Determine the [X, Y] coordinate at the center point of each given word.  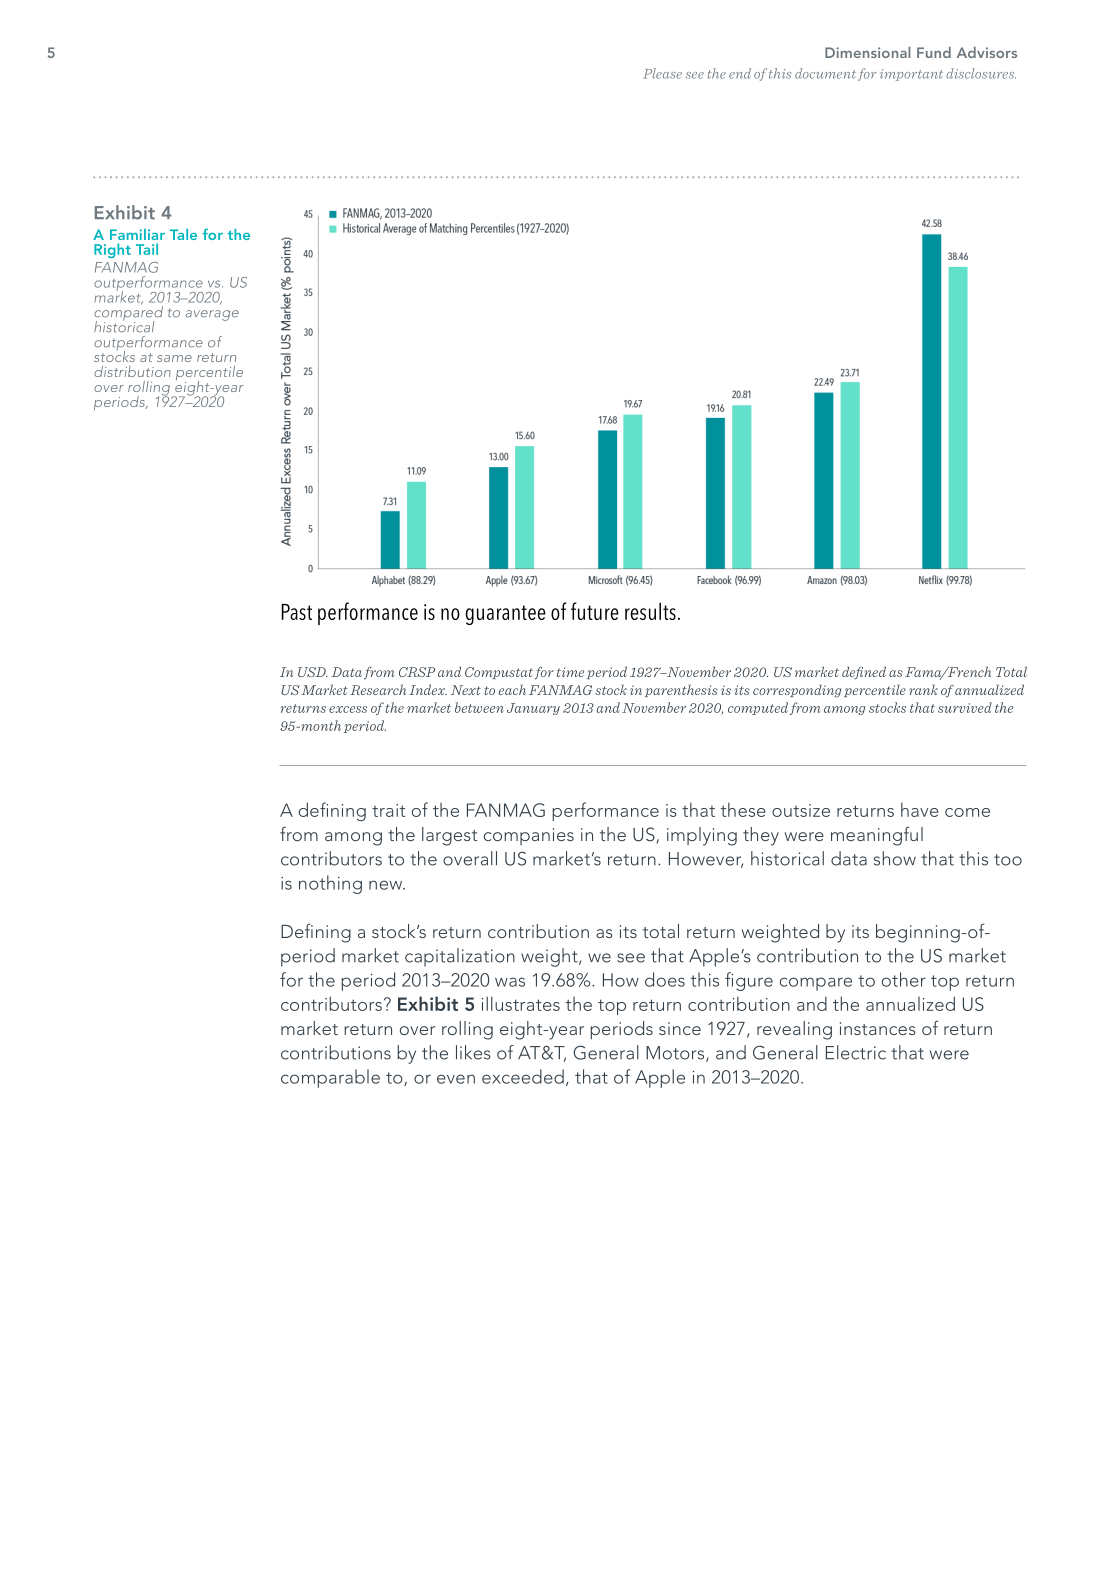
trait [388, 810]
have [920, 809]
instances [878, 1028]
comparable [330, 1078]
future [595, 611]
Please [662, 73]
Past [297, 612]
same [174, 358]
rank [923, 690]
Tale [183, 234]
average [212, 315]
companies [529, 836]
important [911, 75]
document [825, 73]
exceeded [523, 1076]
